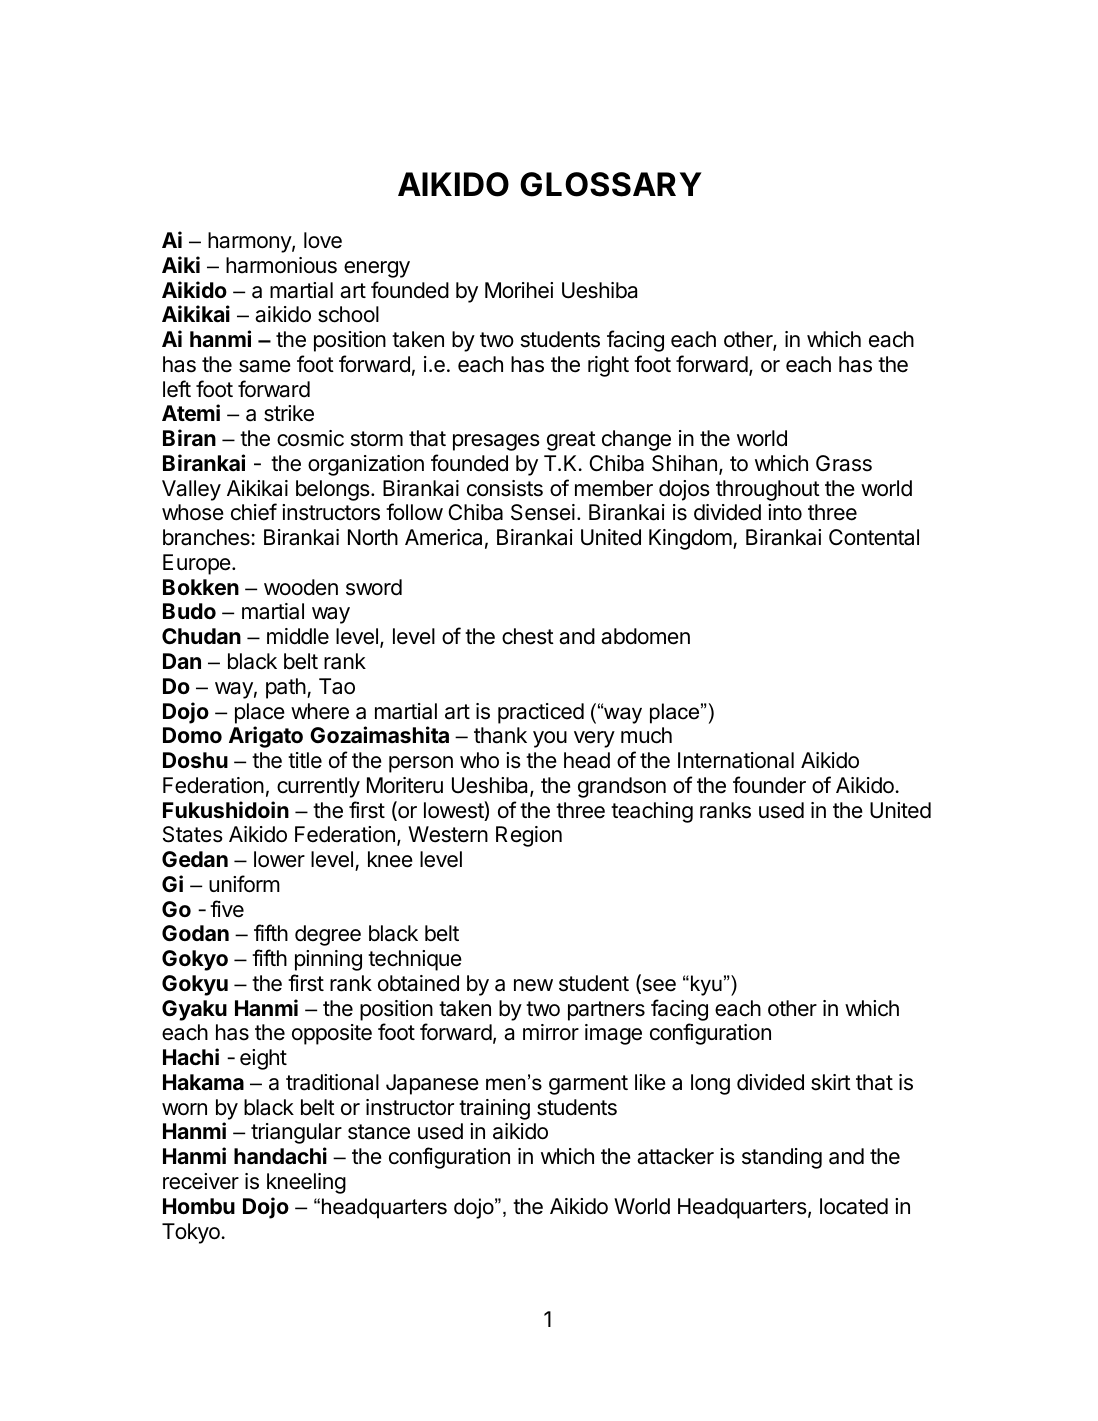 Image resolution: width=1098 pixels, height=1421 pixels. Describe the element at coordinates (318, 787) in the screenshot. I see `currently` at that location.
